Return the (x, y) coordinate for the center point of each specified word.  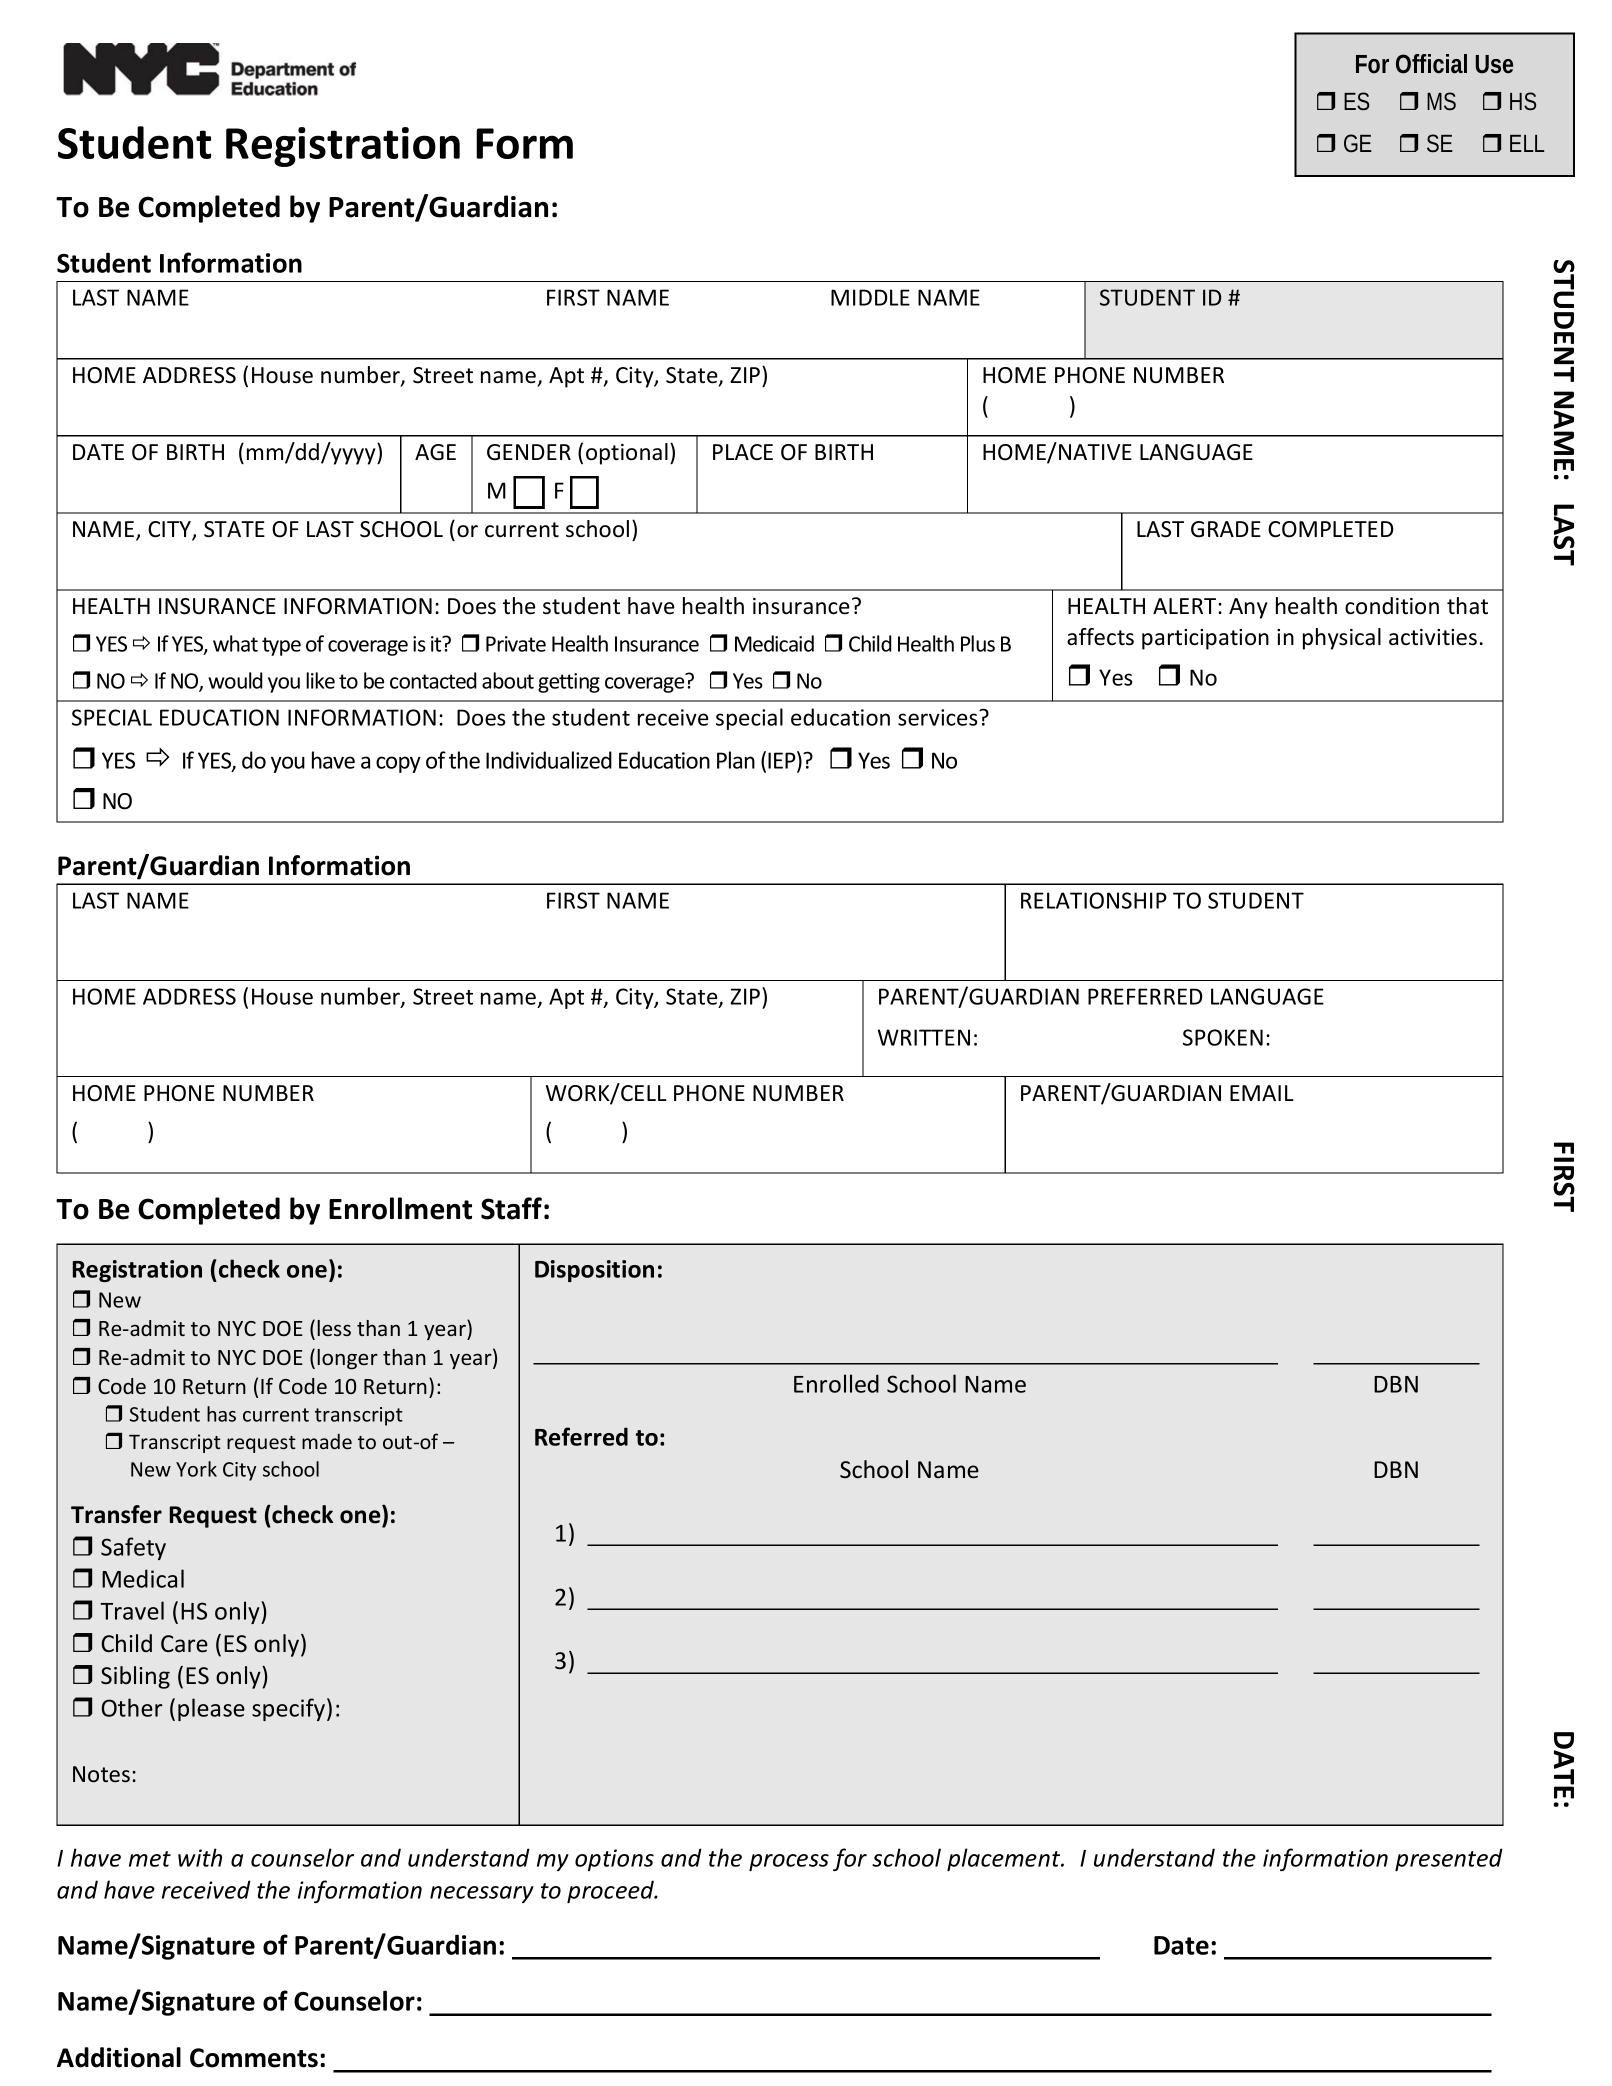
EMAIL (1262, 1093)
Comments (254, 2058)
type (281, 646)
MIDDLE (870, 297)
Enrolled (836, 1383)
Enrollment (400, 1208)
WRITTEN (924, 1037)
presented (1449, 1859)
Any (1248, 608)
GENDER (529, 452)
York (196, 1469)
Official (1431, 64)
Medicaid (774, 643)
